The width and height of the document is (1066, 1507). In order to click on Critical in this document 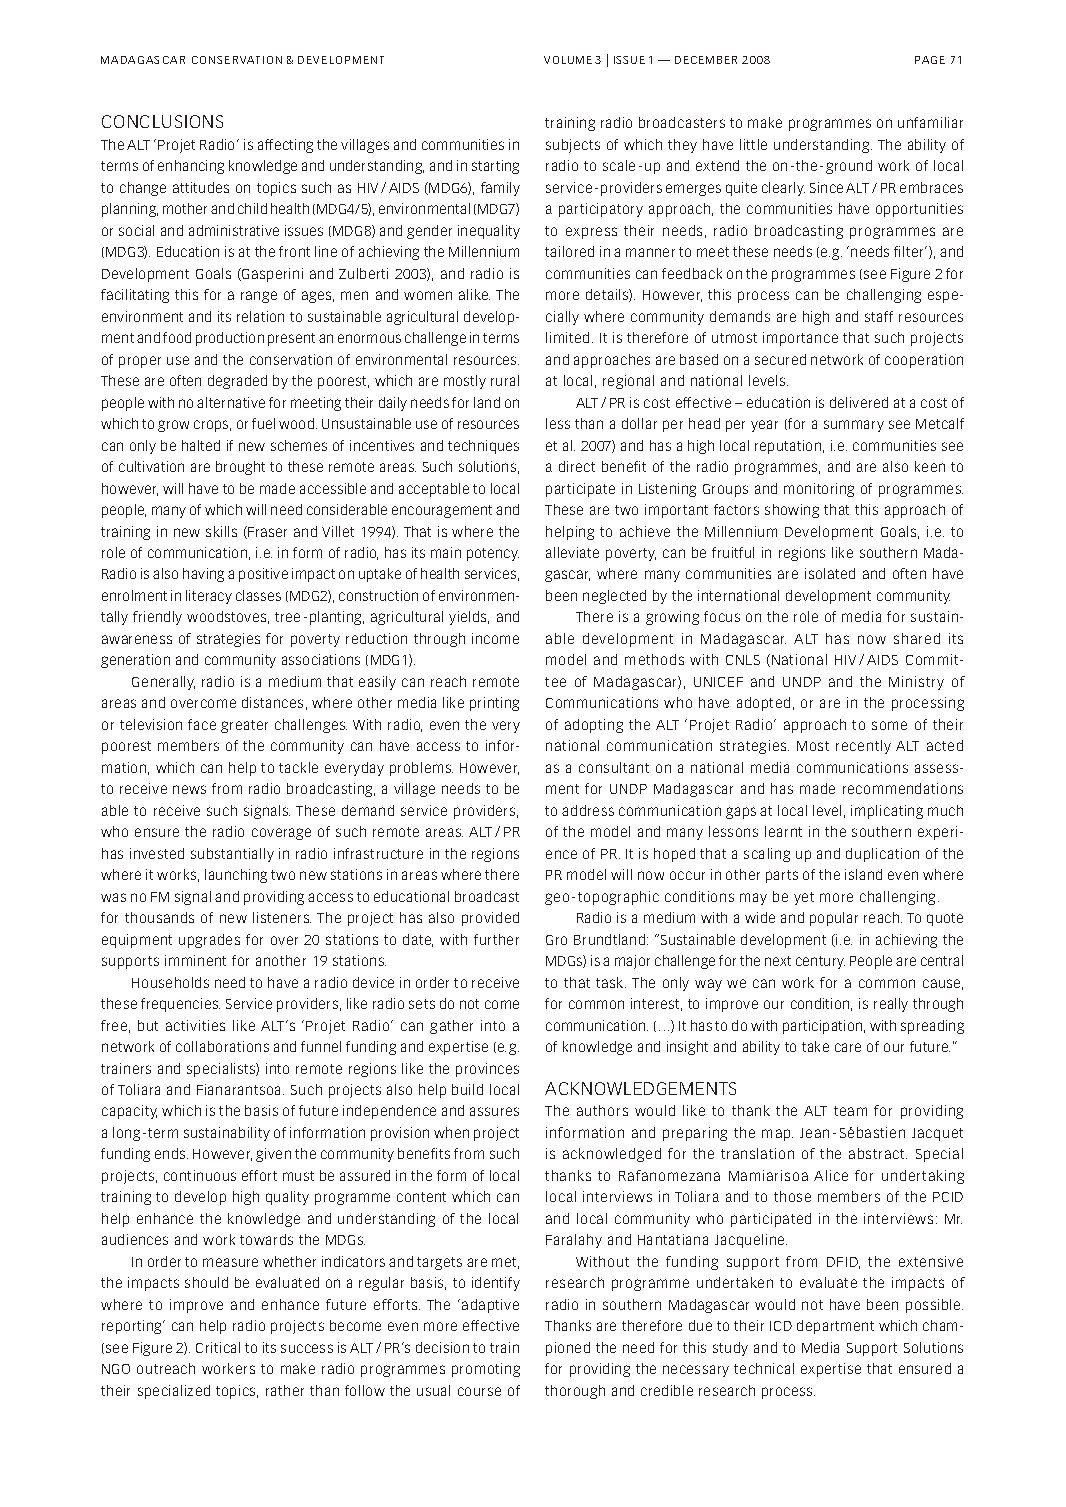, I will do `click(218, 1347)`.
